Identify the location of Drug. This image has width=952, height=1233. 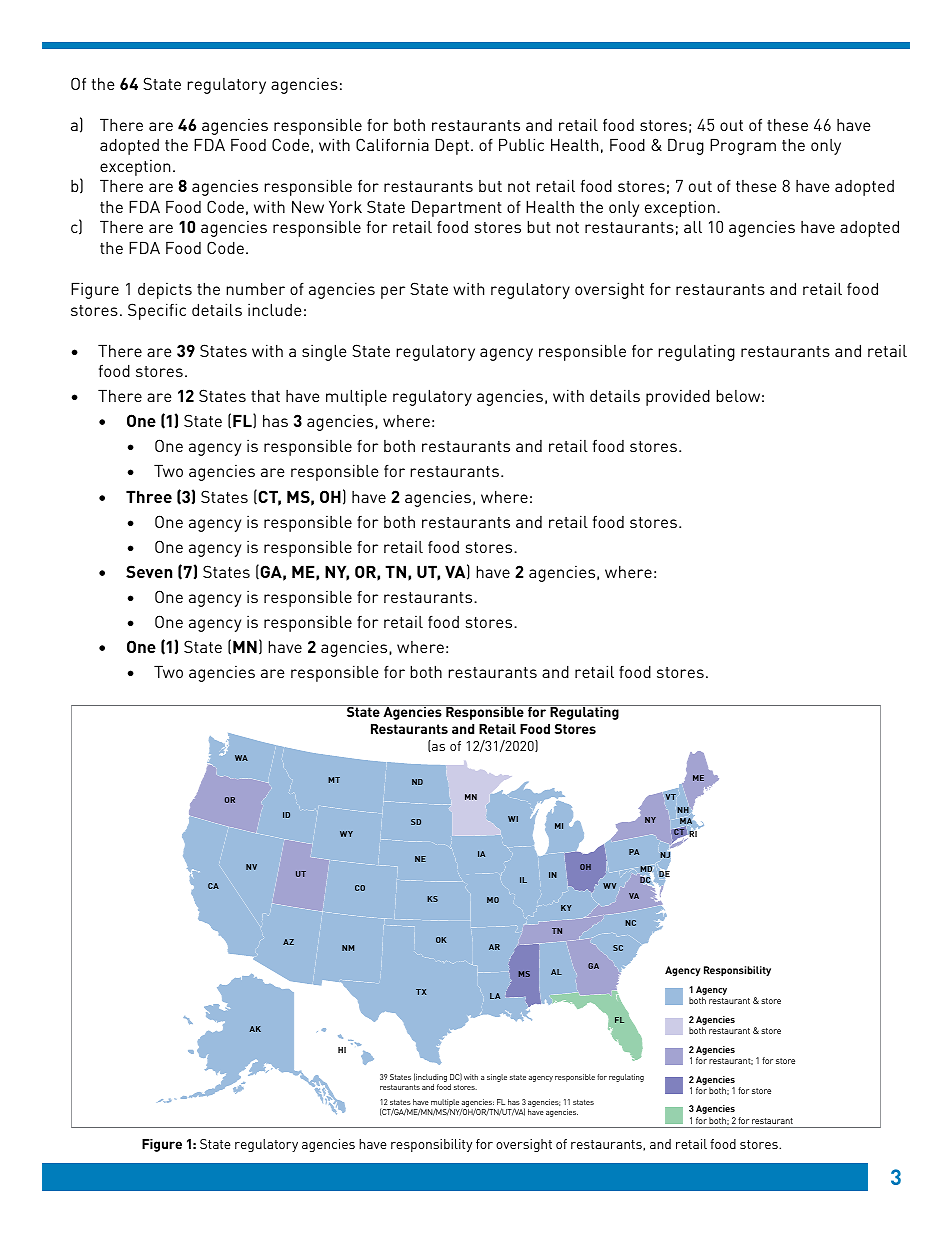
(686, 146).
